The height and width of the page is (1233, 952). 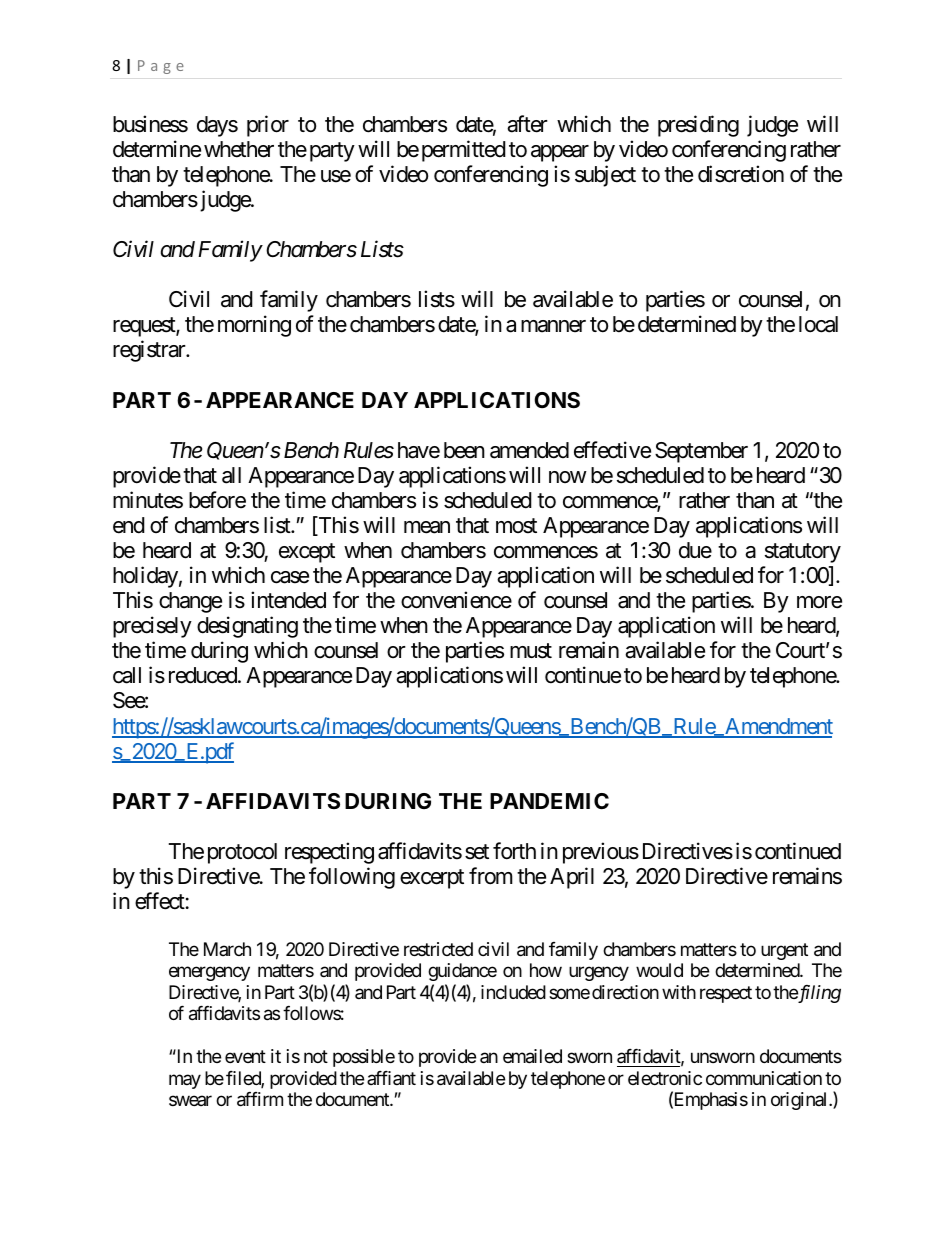 What do you see at coordinates (456, 600) in the page?
I see `convenience` at bounding box center [456, 600].
